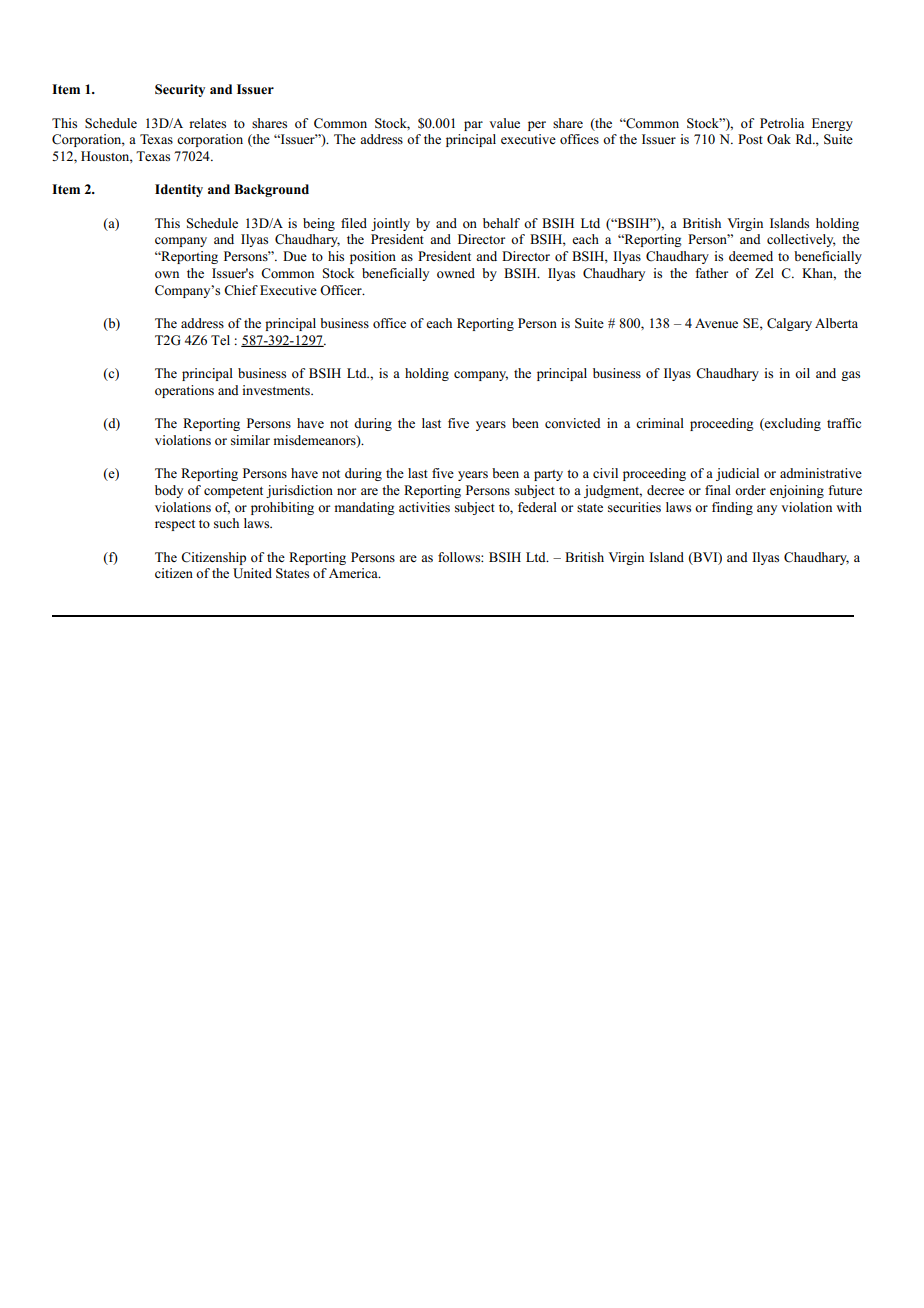 The width and height of the page is (924, 1308). What do you see at coordinates (220, 340) in the page?
I see `Tel` at bounding box center [220, 340].
